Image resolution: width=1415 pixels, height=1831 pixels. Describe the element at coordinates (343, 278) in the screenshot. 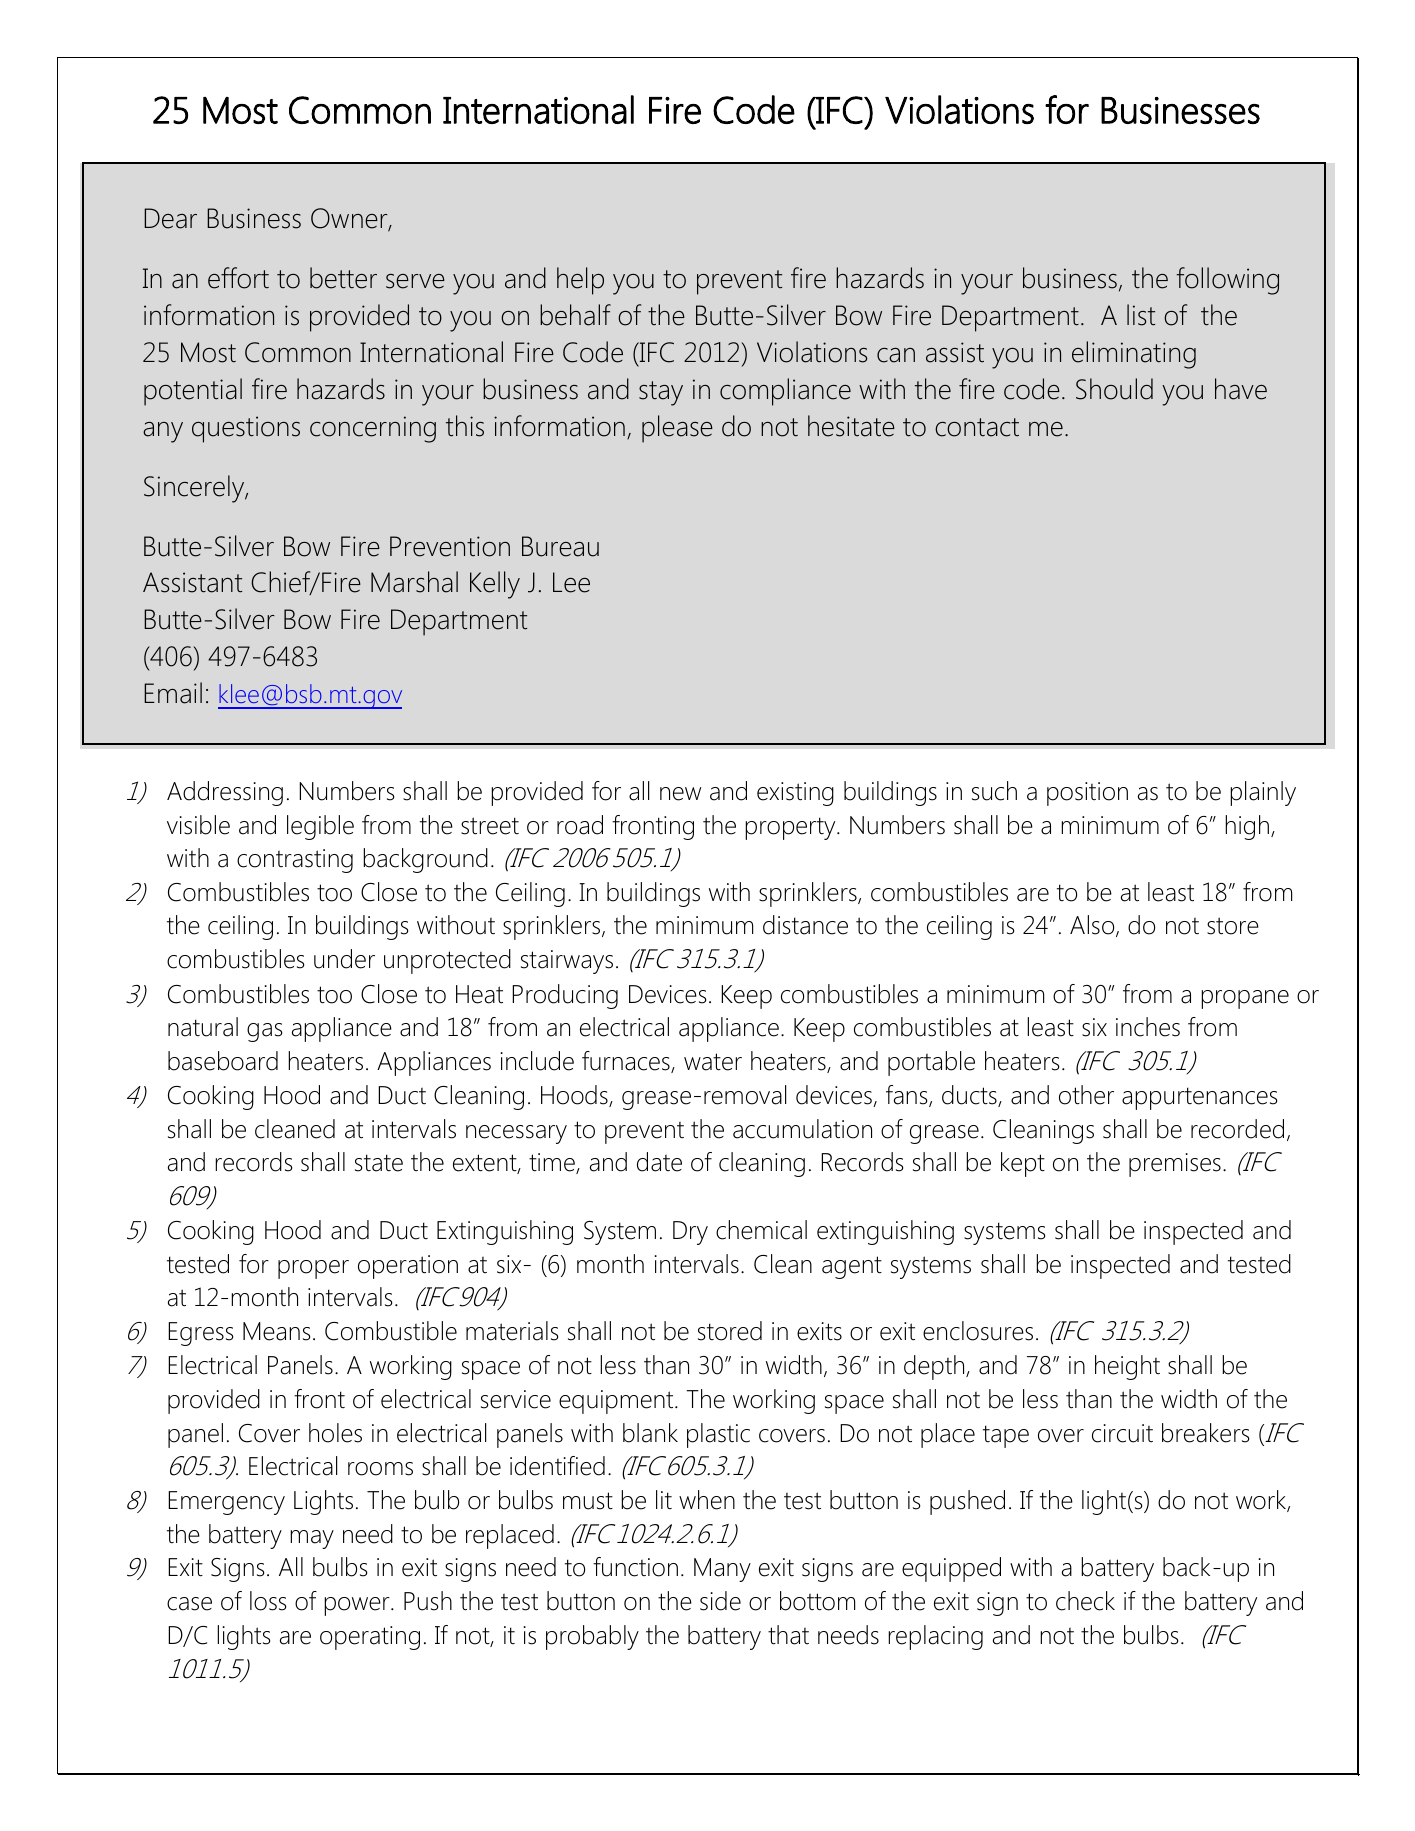

I see `better` at that location.
